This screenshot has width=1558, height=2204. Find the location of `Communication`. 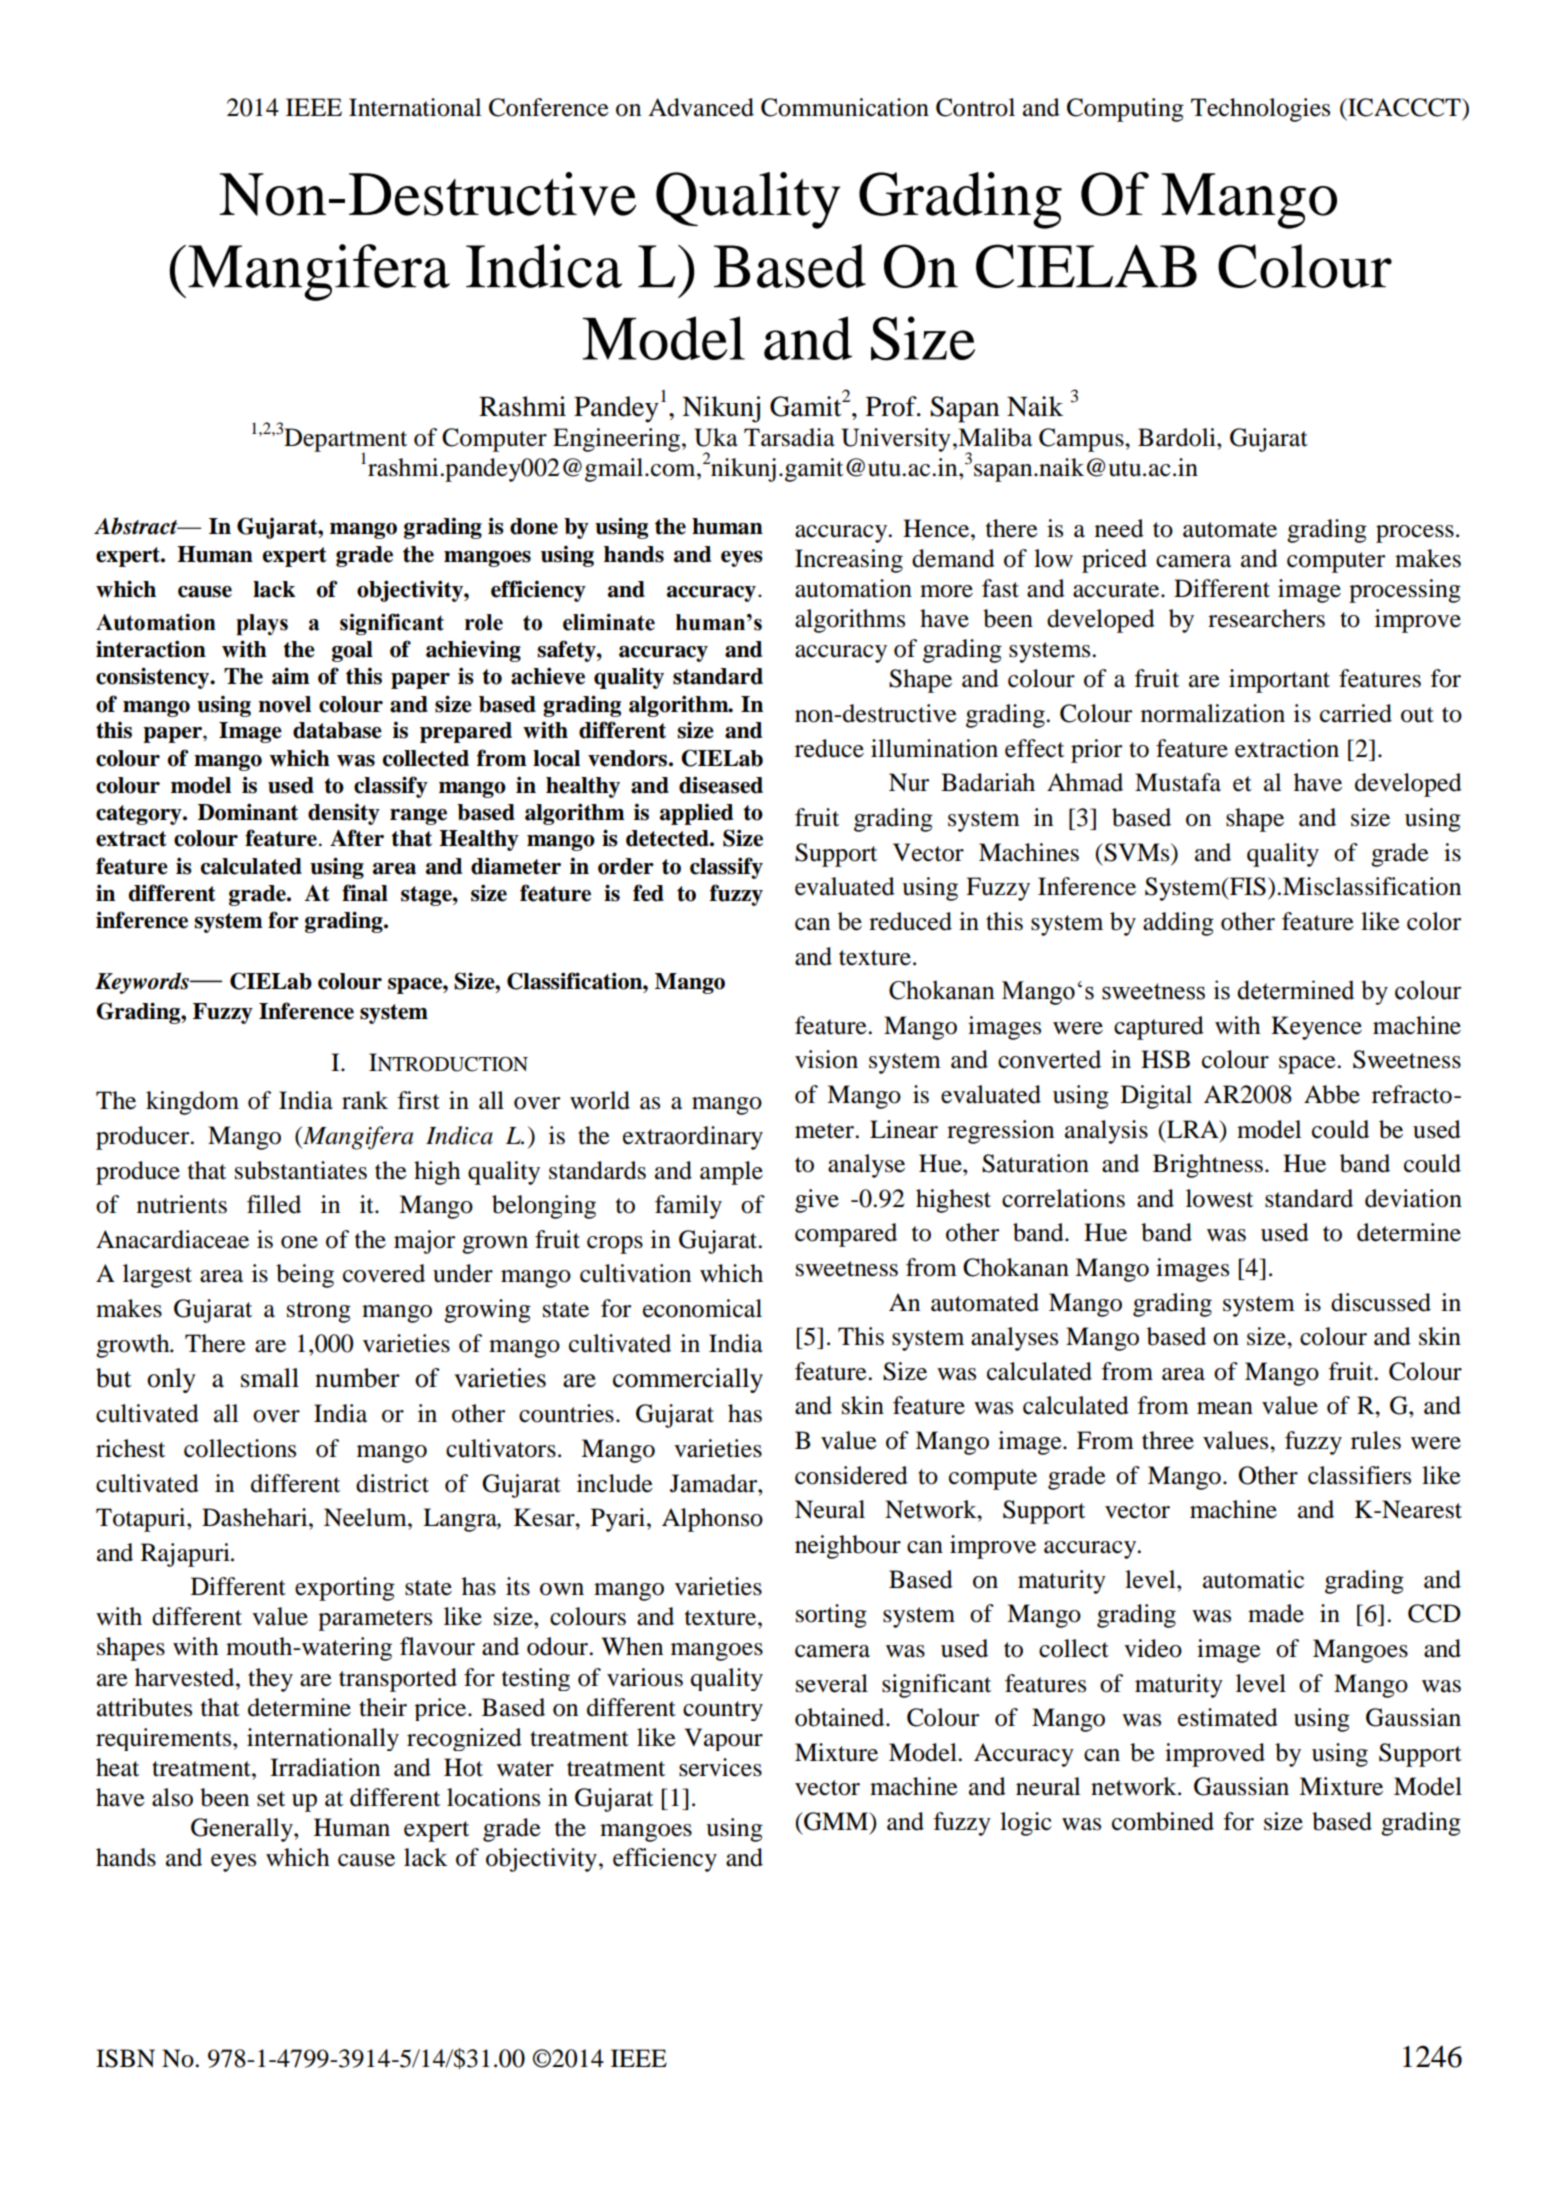

Communication is located at coordinates (845, 107).
